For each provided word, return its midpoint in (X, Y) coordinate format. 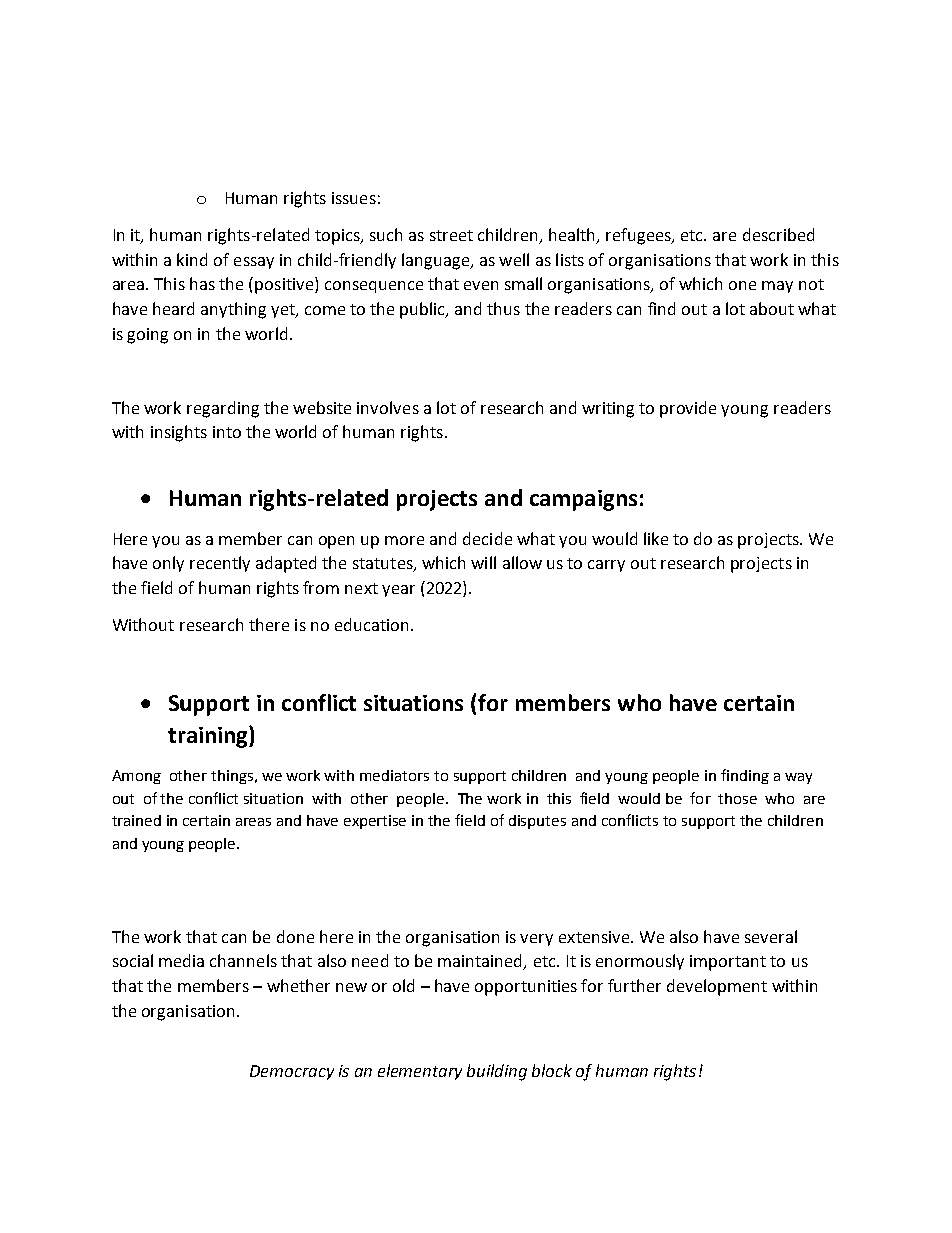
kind (192, 259)
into (227, 432)
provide (688, 409)
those (737, 798)
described (778, 234)
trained (136, 820)
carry (606, 566)
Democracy (292, 1072)
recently (220, 564)
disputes (537, 822)
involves (388, 407)
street (451, 235)
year (398, 591)
